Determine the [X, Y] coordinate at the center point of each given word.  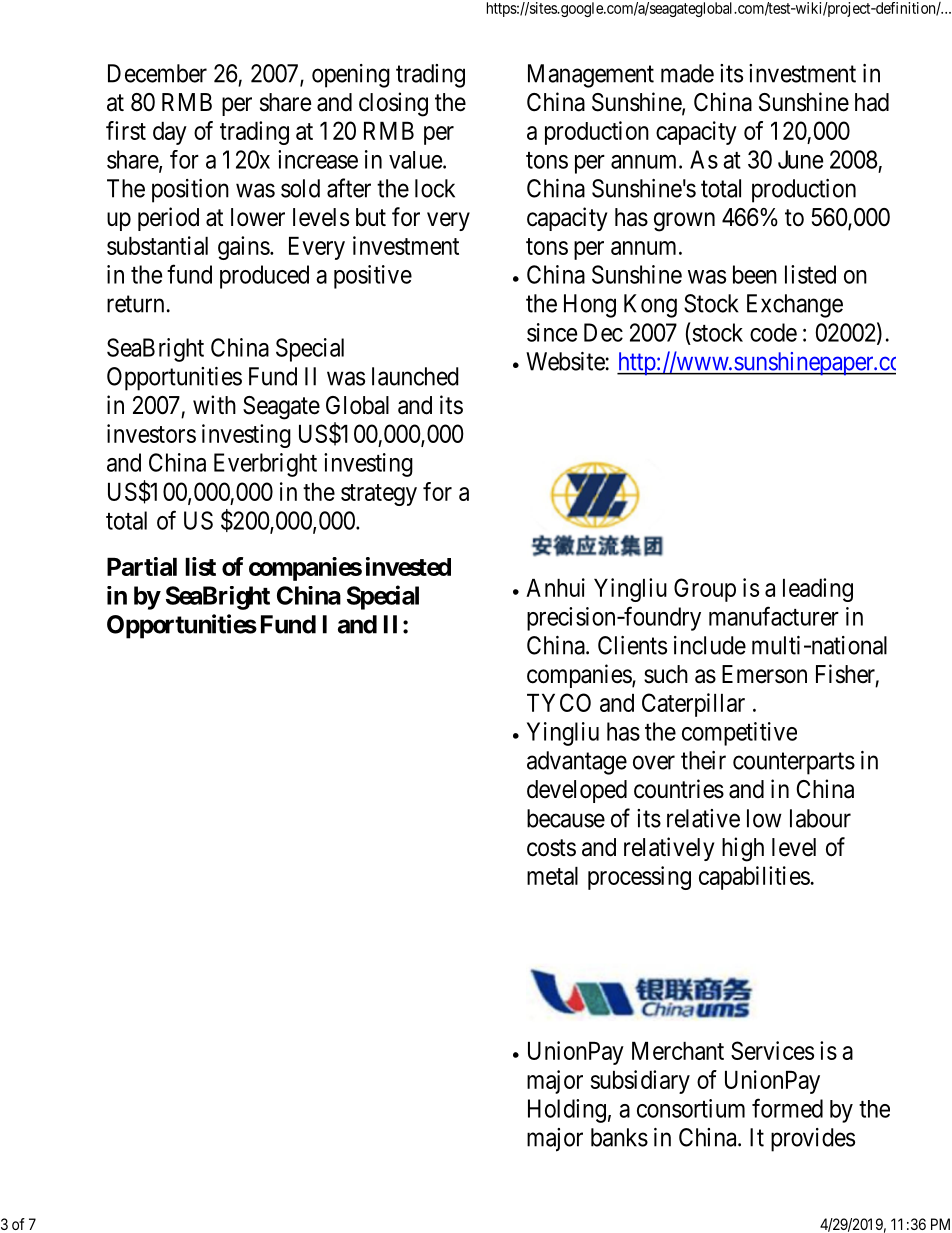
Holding [567, 1111]
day [170, 133]
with [214, 404]
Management [591, 76]
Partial [142, 566]
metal [552, 876]
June [800, 159]
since [552, 332]
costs [551, 848]
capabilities [754, 878]
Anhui [555, 587]
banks [619, 1137]
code [773, 332]
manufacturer [774, 616]
